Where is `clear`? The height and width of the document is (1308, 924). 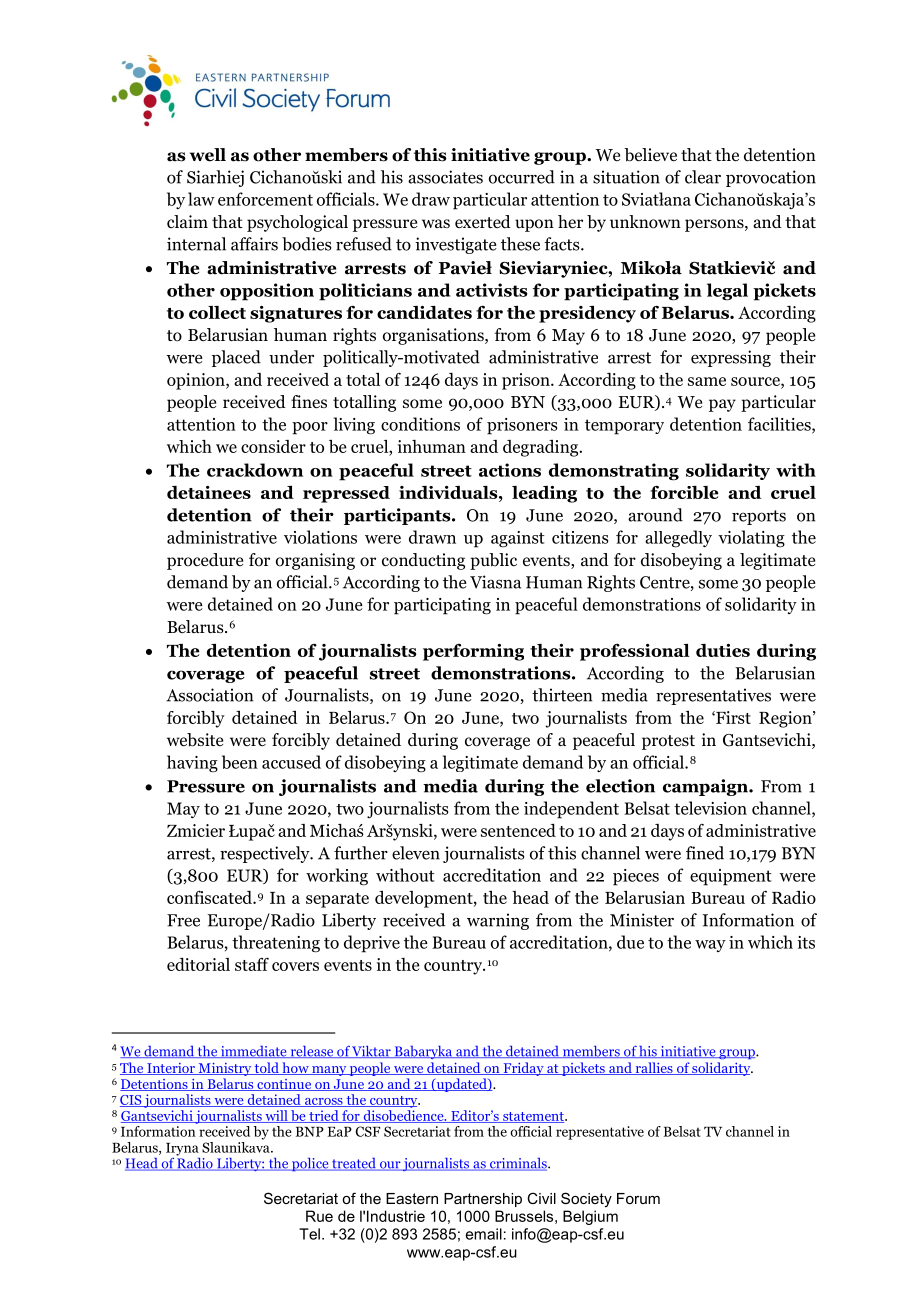
clear is located at coordinates (703, 177).
